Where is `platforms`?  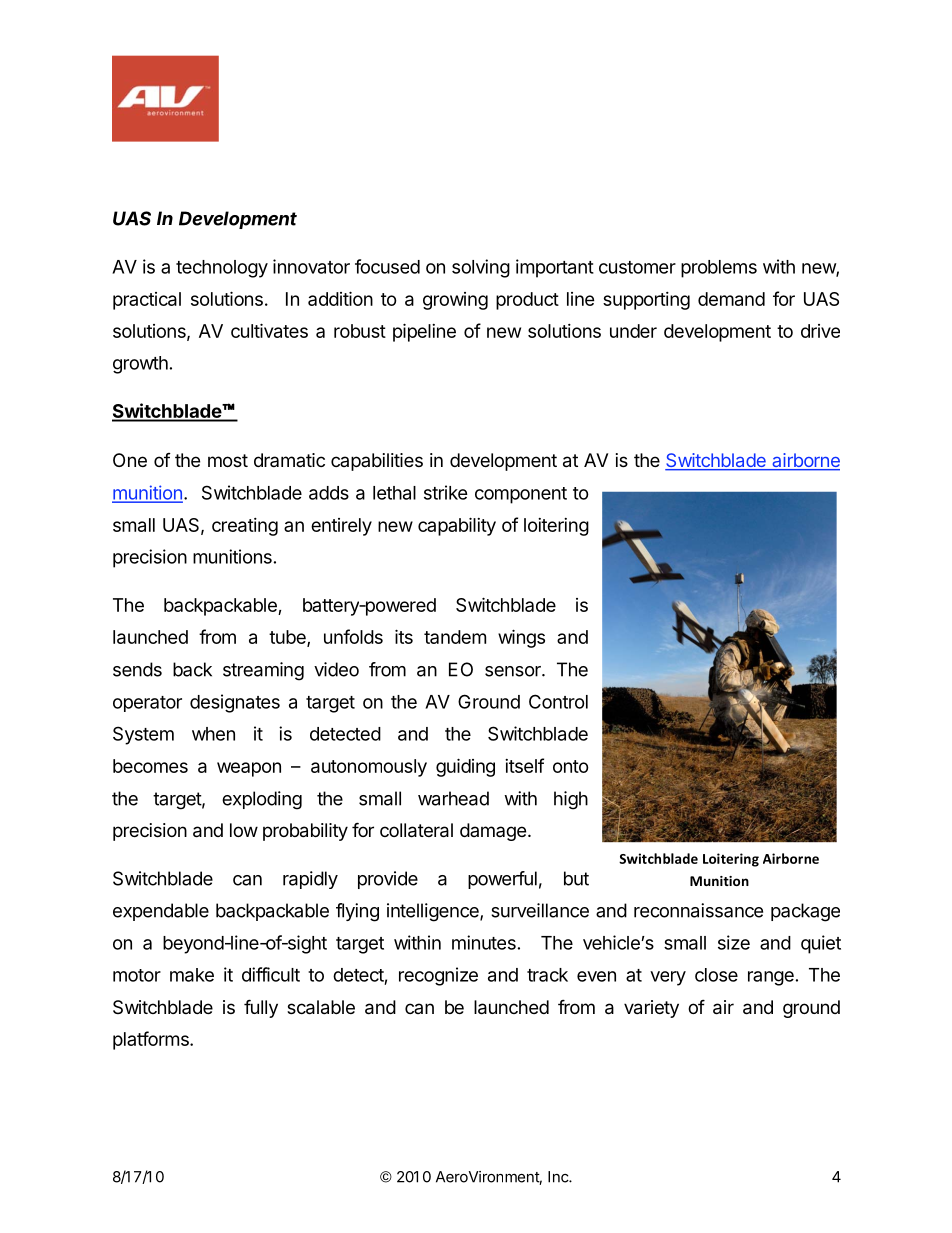
platforms is located at coordinates (152, 1040).
